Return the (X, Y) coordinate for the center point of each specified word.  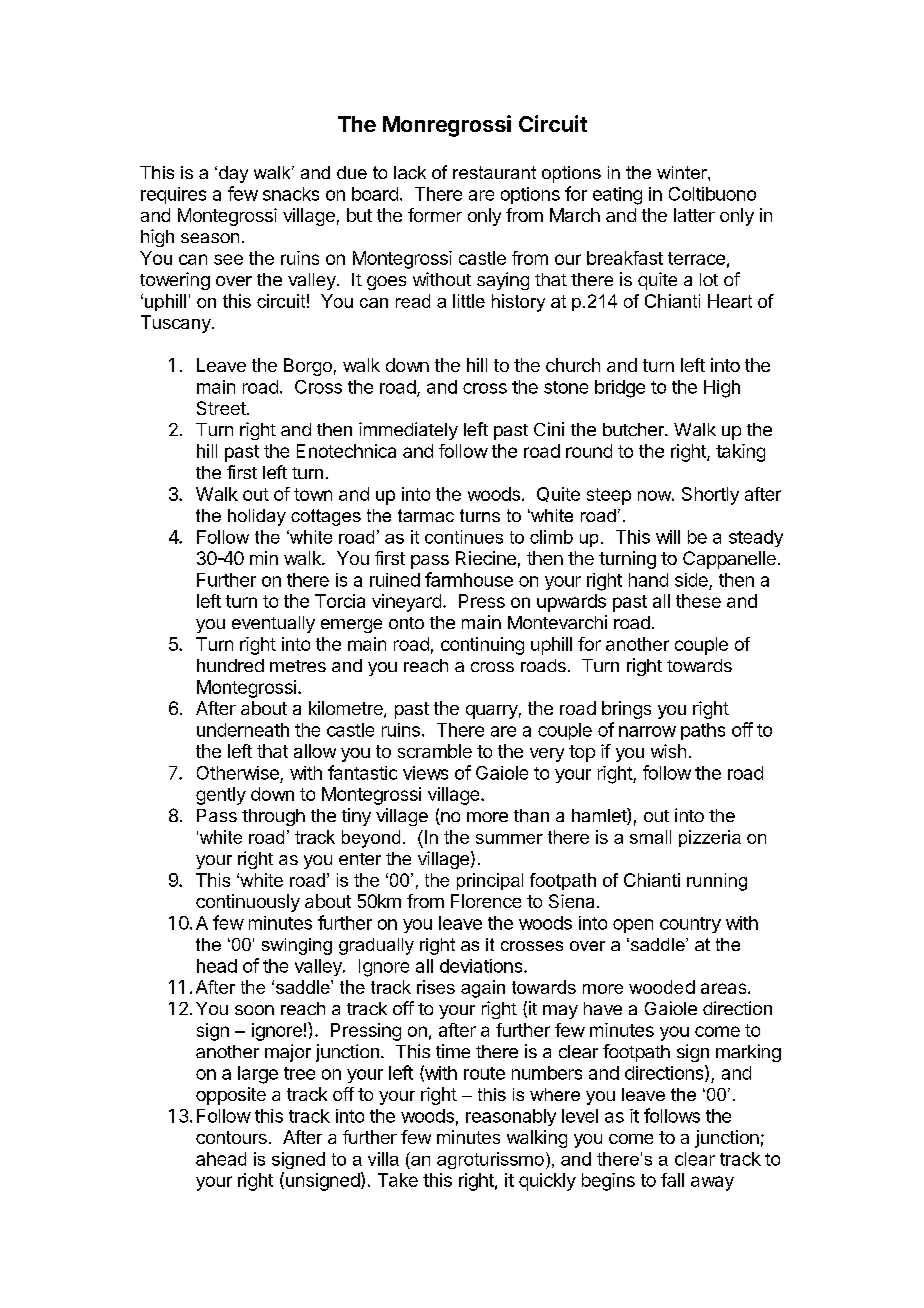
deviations (482, 966)
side (691, 580)
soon (254, 1010)
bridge (620, 389)
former (435, 215)
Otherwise (238, 773)
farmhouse (469, 579)
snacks (291, 194)
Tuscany (177, 324)
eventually (273, 624)
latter (694, 215)
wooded (662, 987)
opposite (231, 1096)
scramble (435, 751)
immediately (408, 431)
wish (668, 751)
